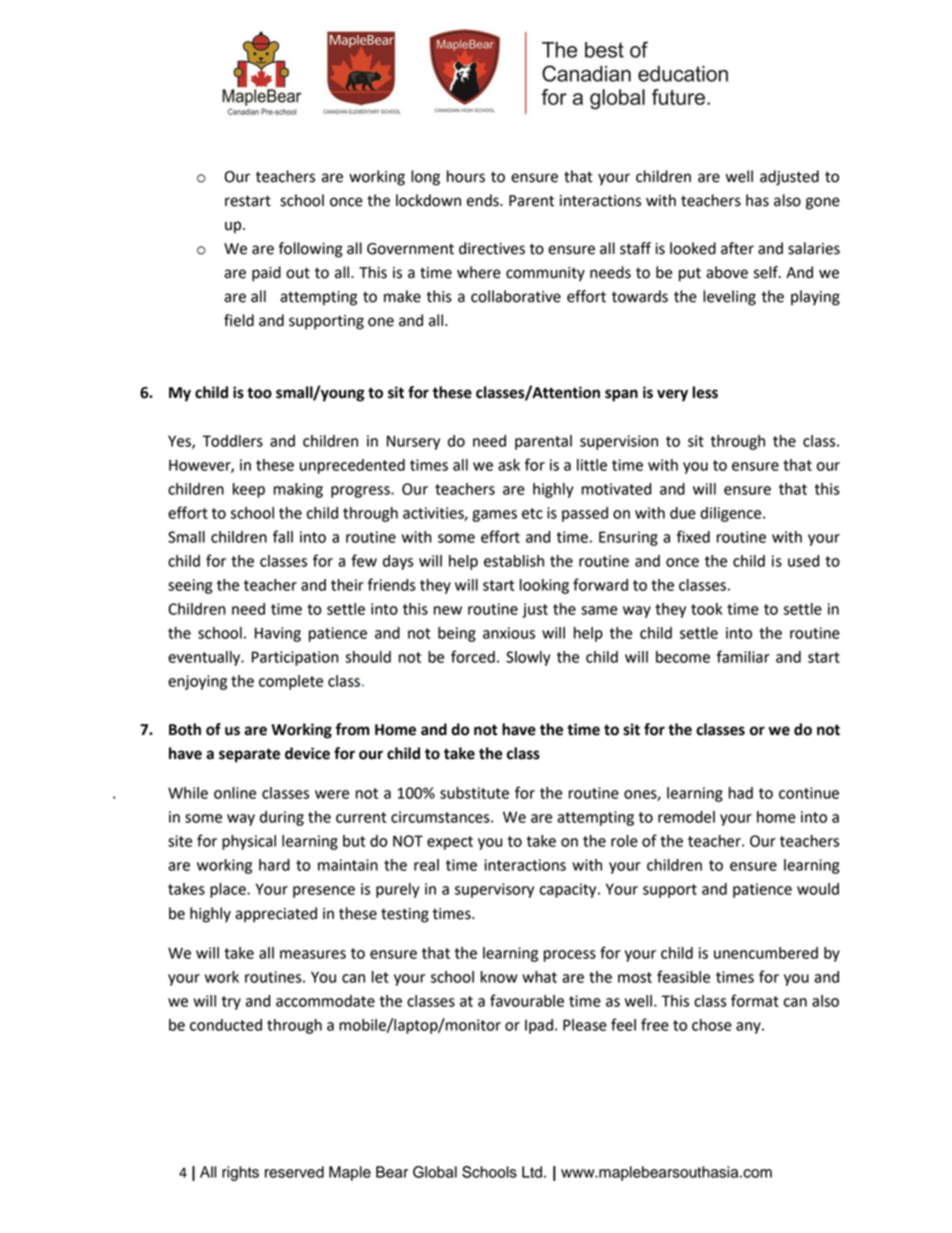  Describe the element at coordinates (494, 890) in the screenshot. I see `supervisory` at that location.
